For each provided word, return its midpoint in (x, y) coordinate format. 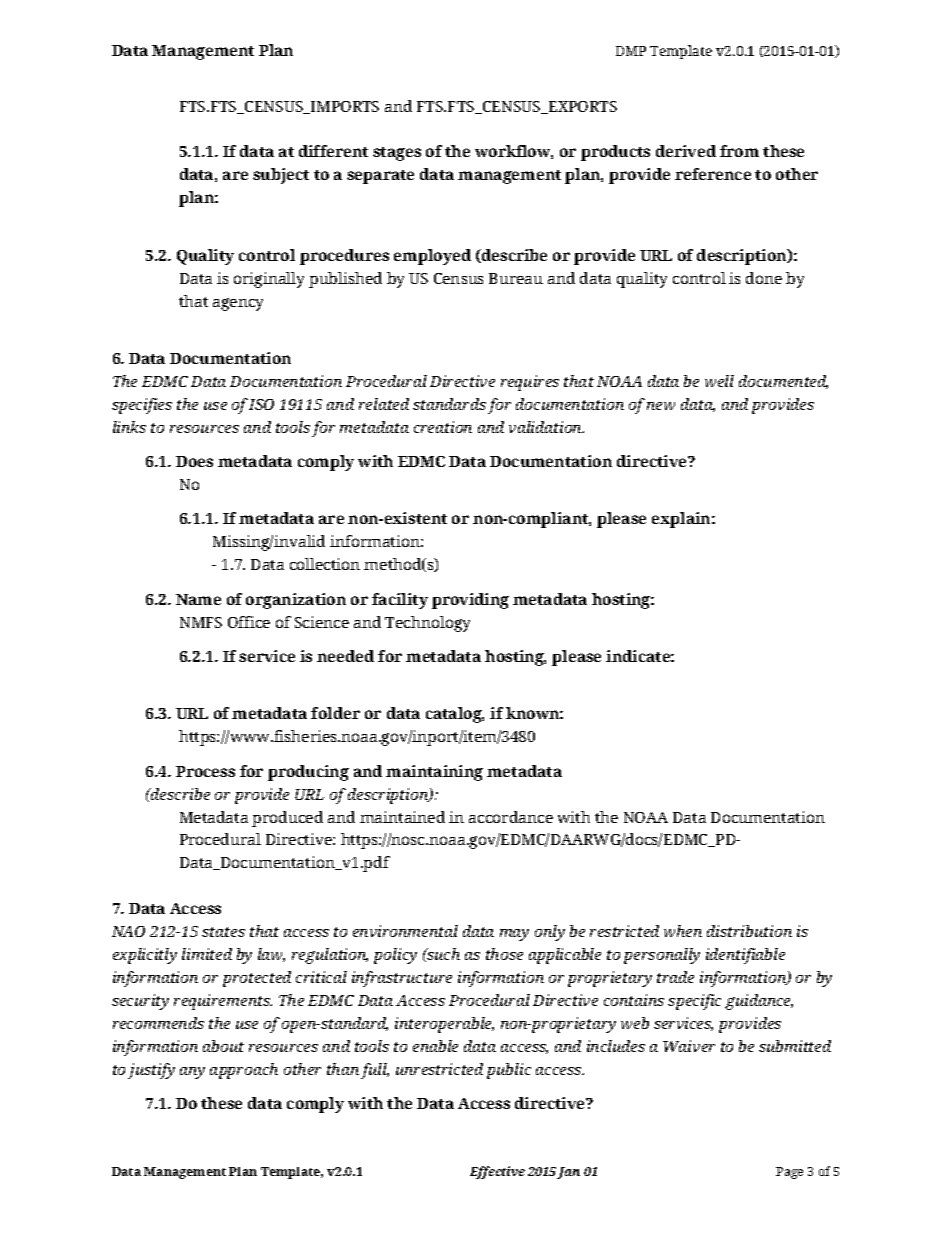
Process (205, 771)
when (683, 931)
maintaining (434, 773)
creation (443, 427)
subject (281, 176)
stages (397, 154)
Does (194, 461)
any (192, 1073)
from (739, 151)
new (661, 406)
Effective (497, 1172)
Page (789, 1173)
